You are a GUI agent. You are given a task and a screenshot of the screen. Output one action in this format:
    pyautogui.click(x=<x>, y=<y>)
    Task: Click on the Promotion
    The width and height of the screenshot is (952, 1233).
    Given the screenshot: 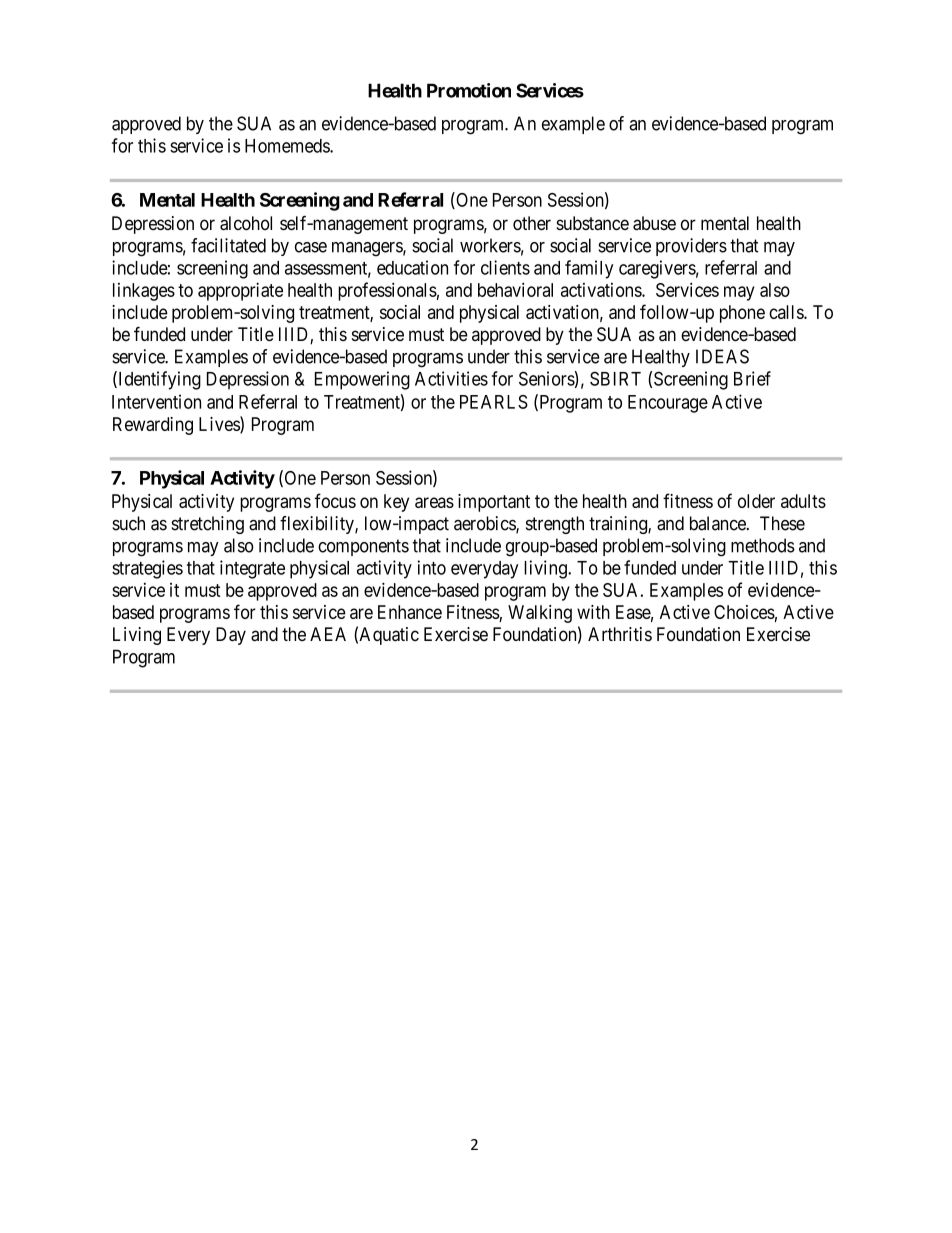 What is the action you would take?
    pyautogui.click(x=469, y=90)
